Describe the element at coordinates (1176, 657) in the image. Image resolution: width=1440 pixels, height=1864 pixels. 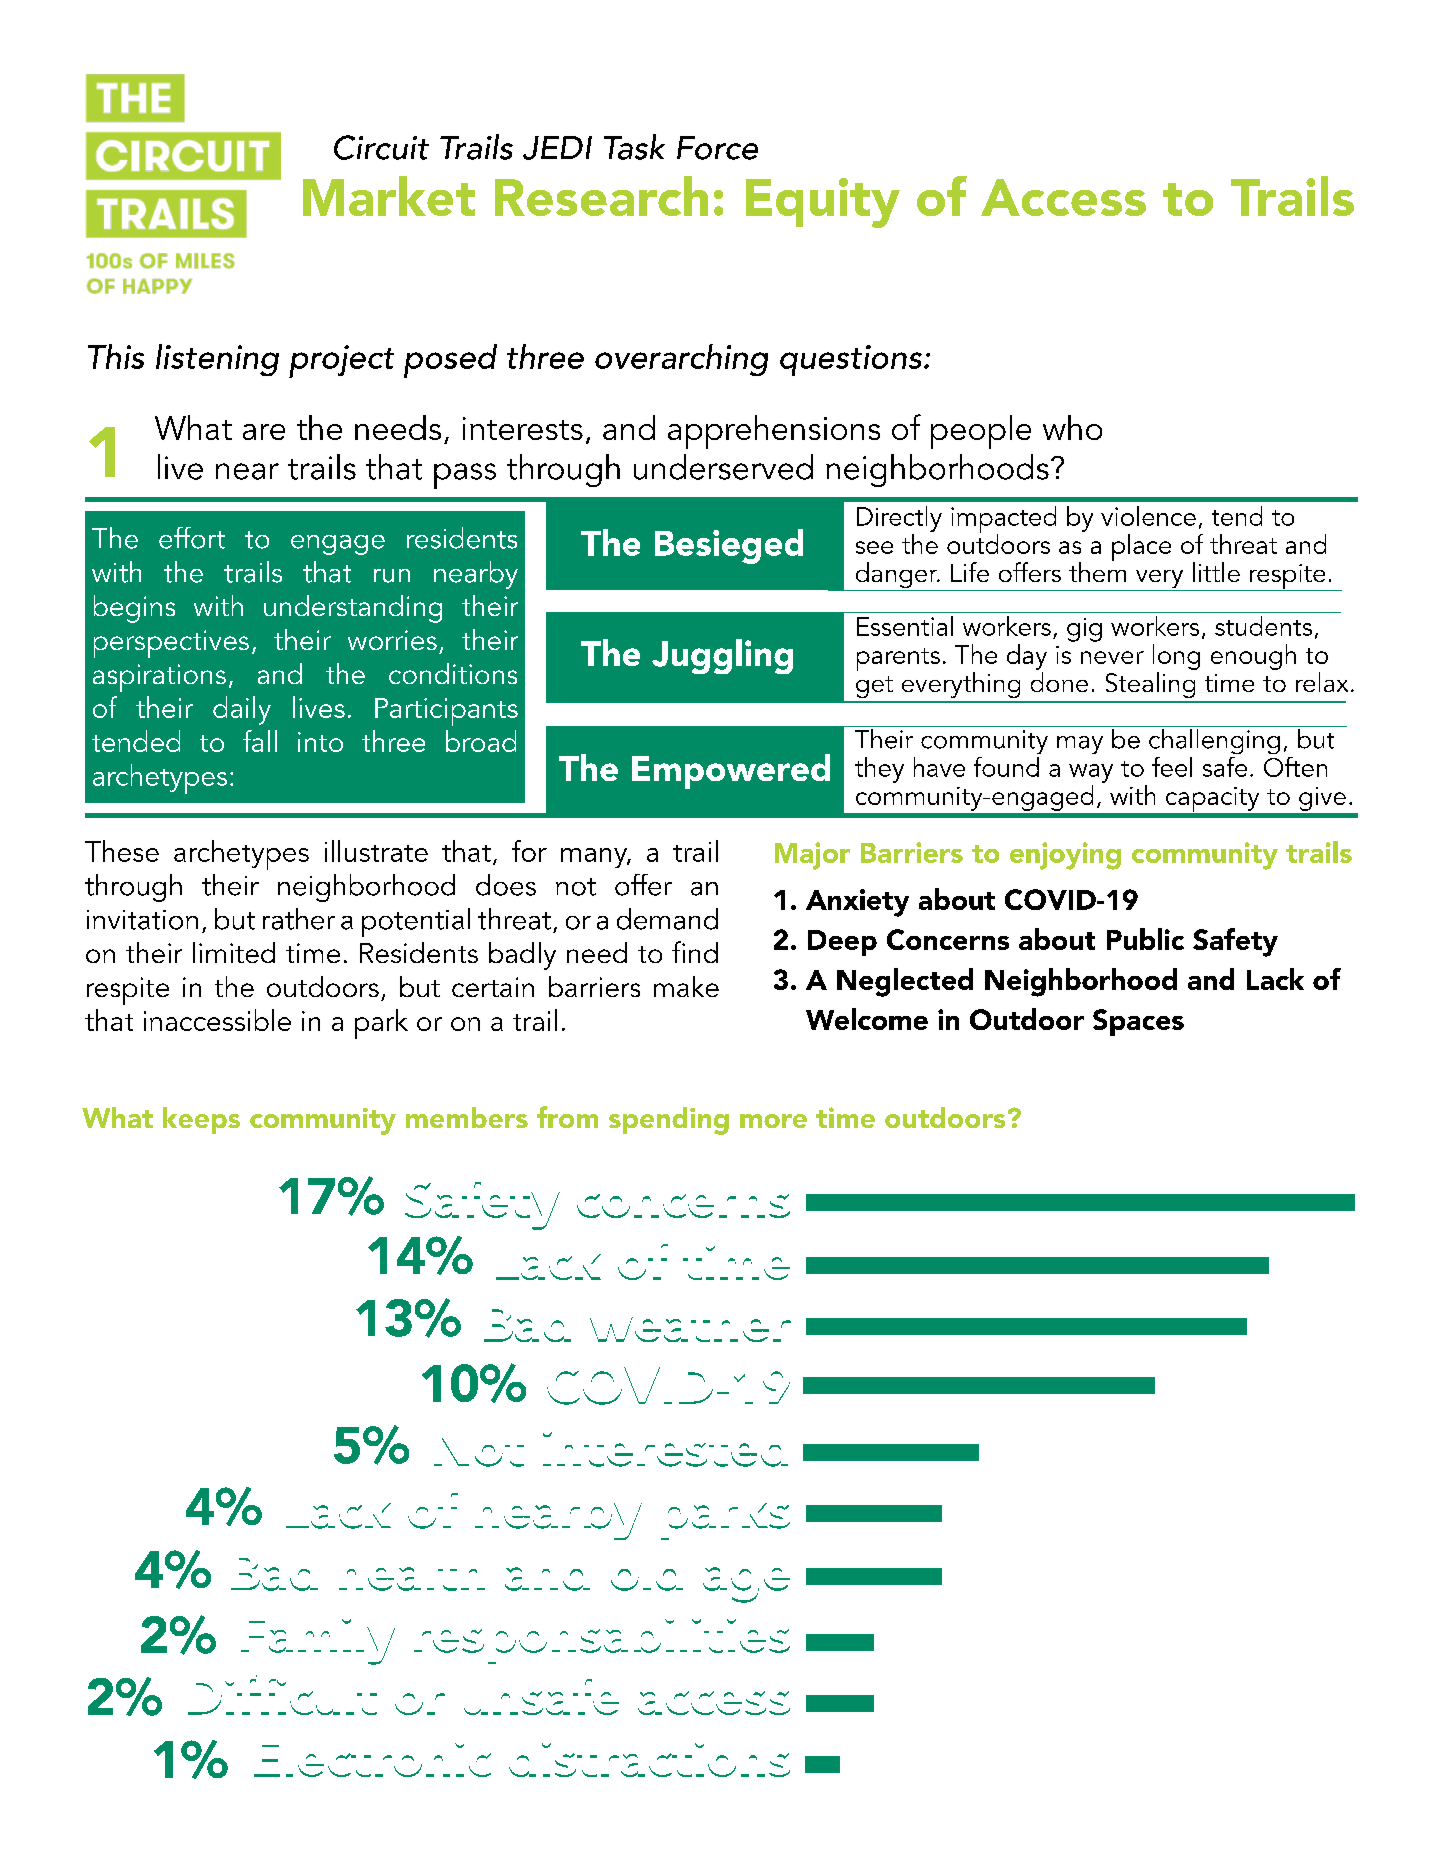
I see `long` at that location.
